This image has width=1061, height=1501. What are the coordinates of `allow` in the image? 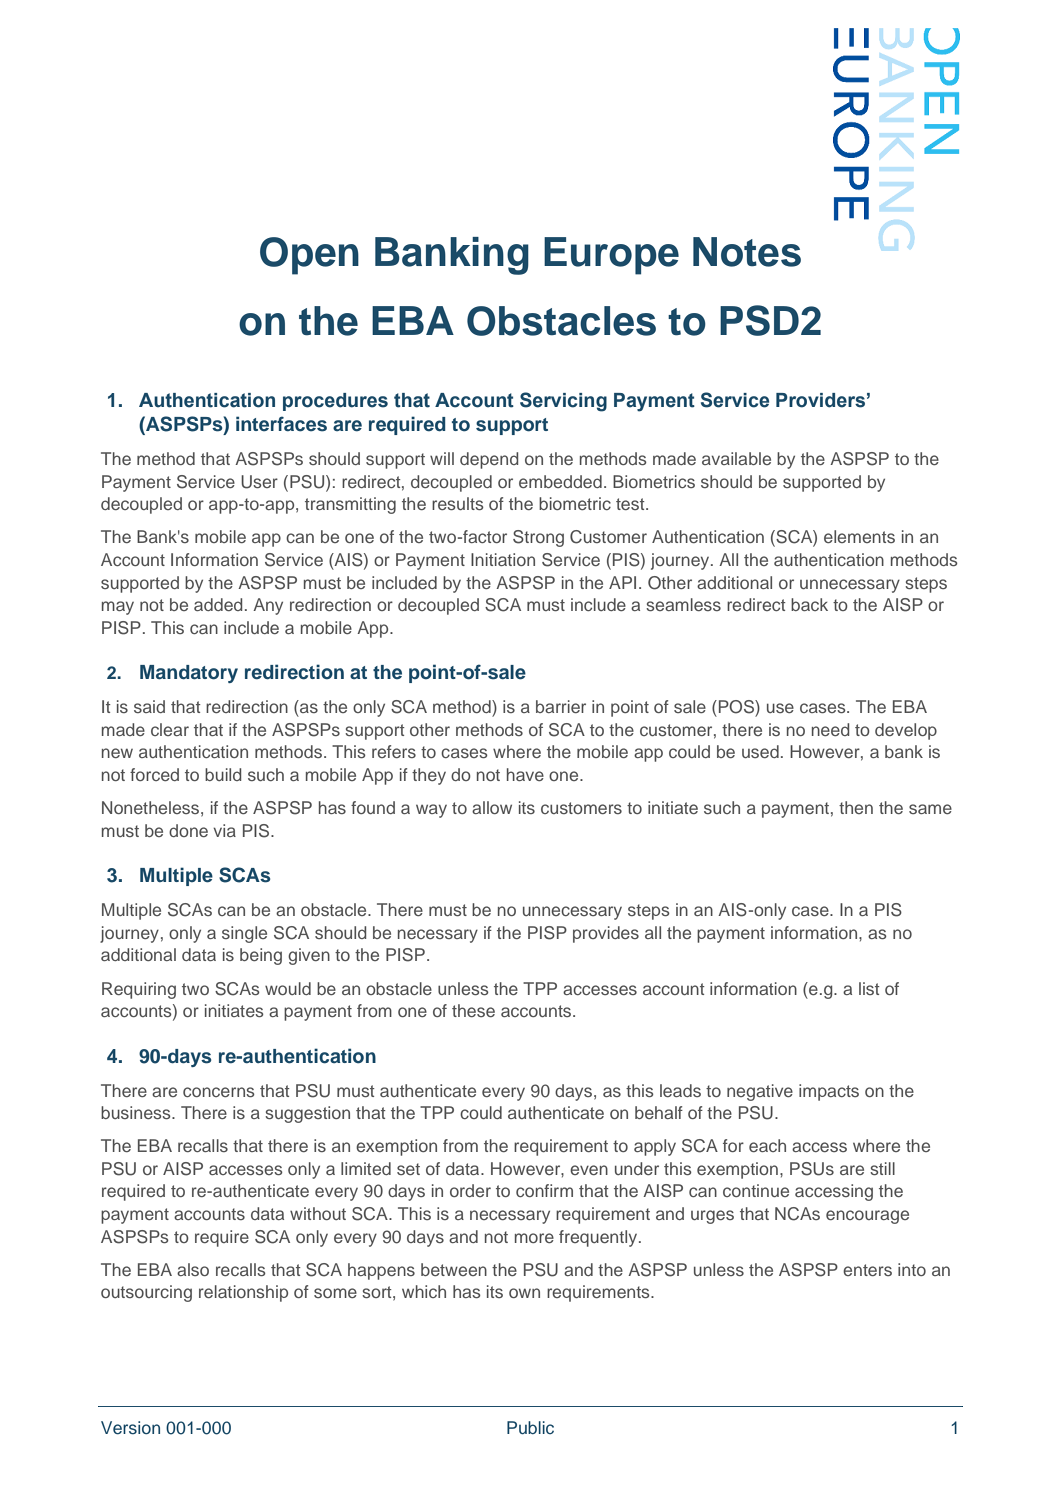 It's located at (492, 807).
